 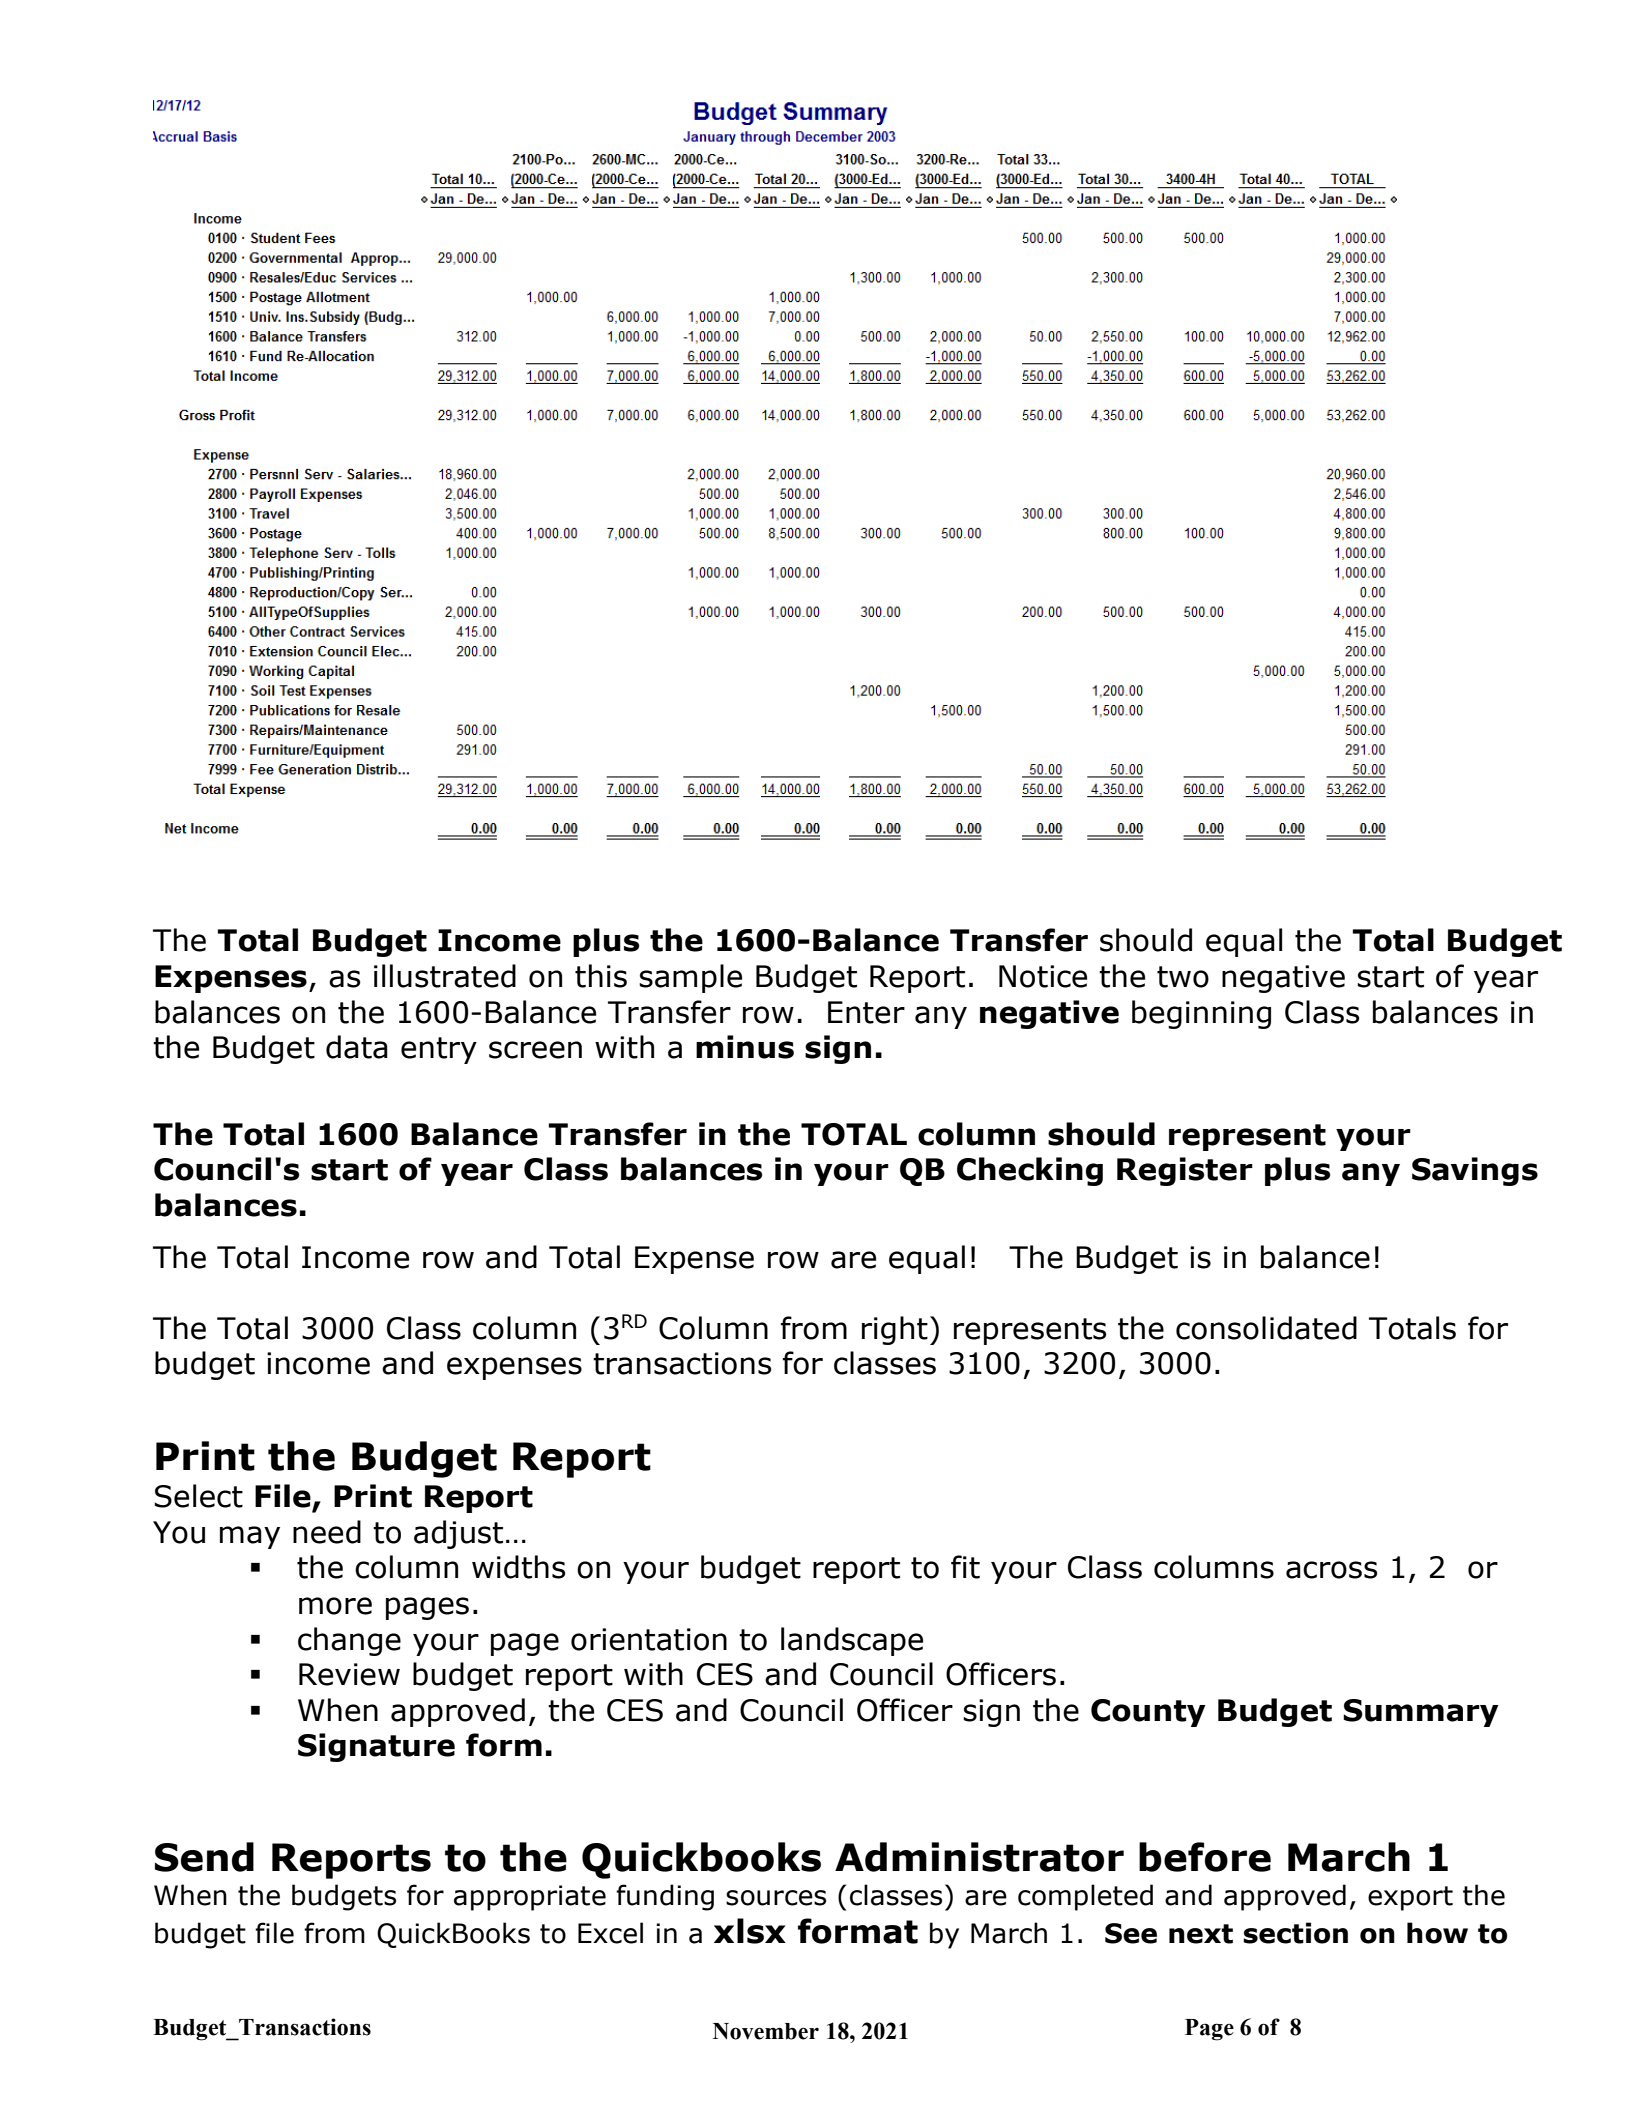 I want to click on fit, so click(x=965, y=1567).
